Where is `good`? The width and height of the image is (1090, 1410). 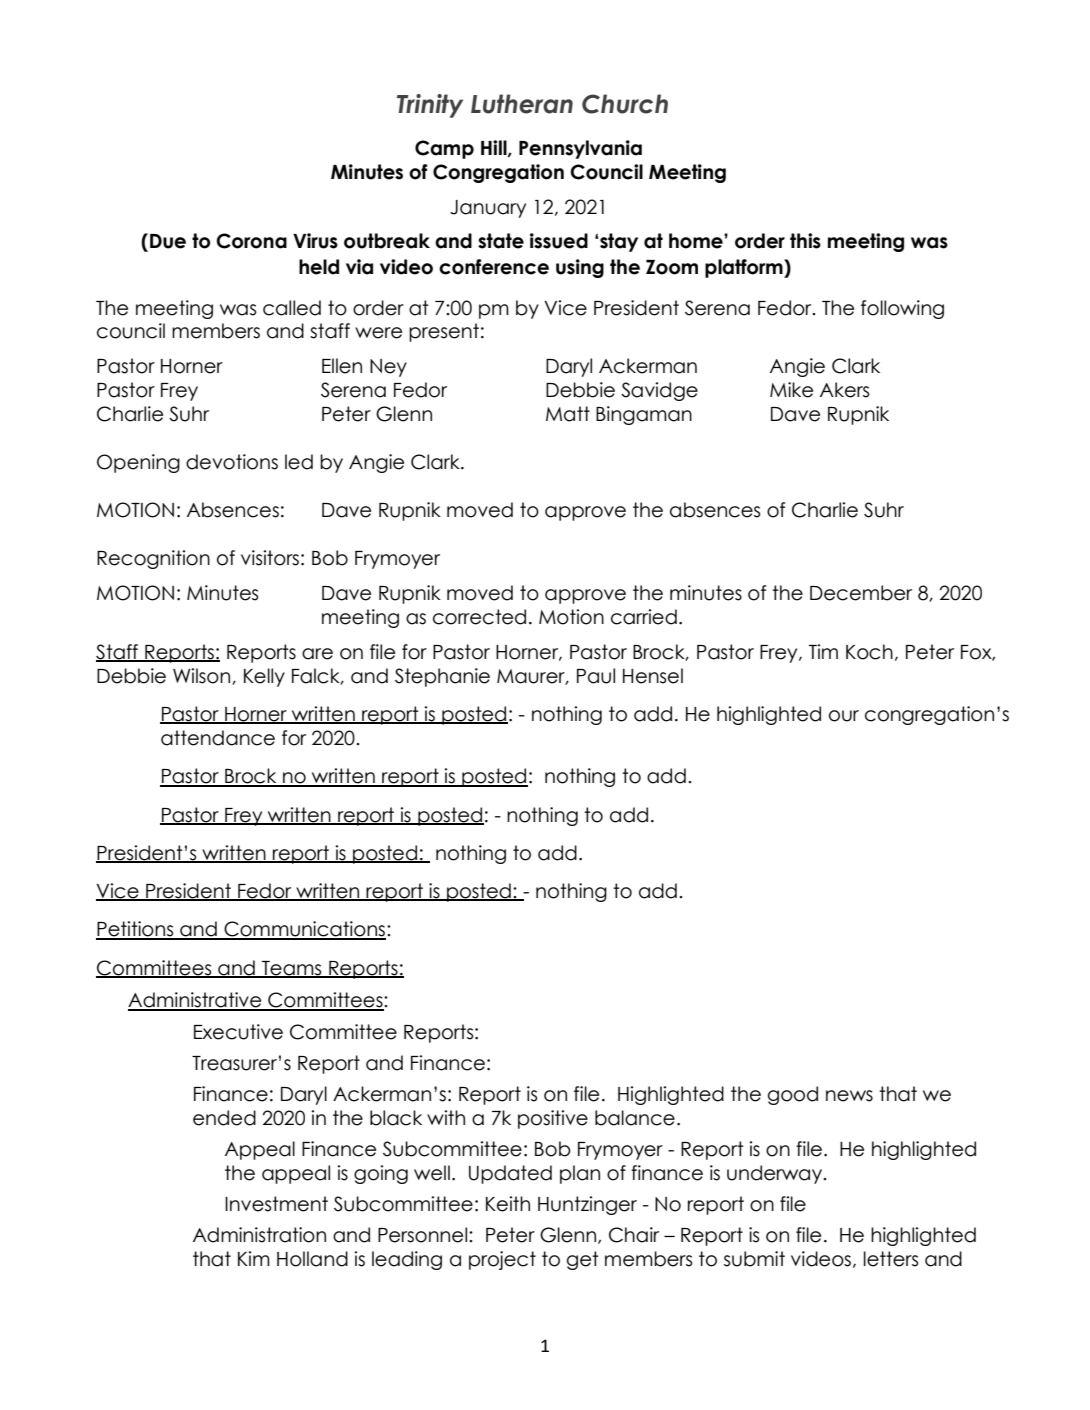 good is located at coordinates (793, 1095).
